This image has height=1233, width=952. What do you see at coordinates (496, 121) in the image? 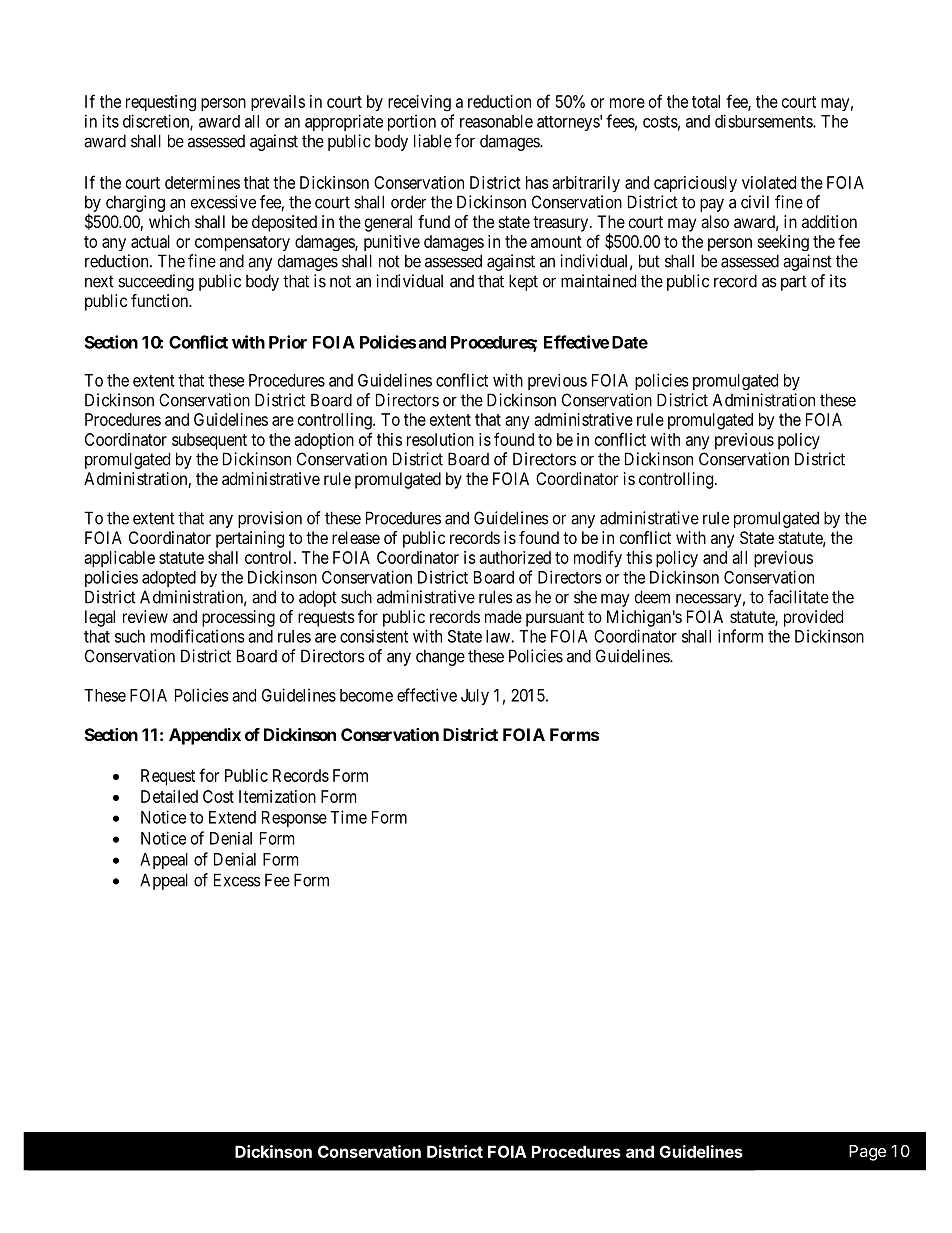
I see `reasonable` at bounding box center [496, 121].
